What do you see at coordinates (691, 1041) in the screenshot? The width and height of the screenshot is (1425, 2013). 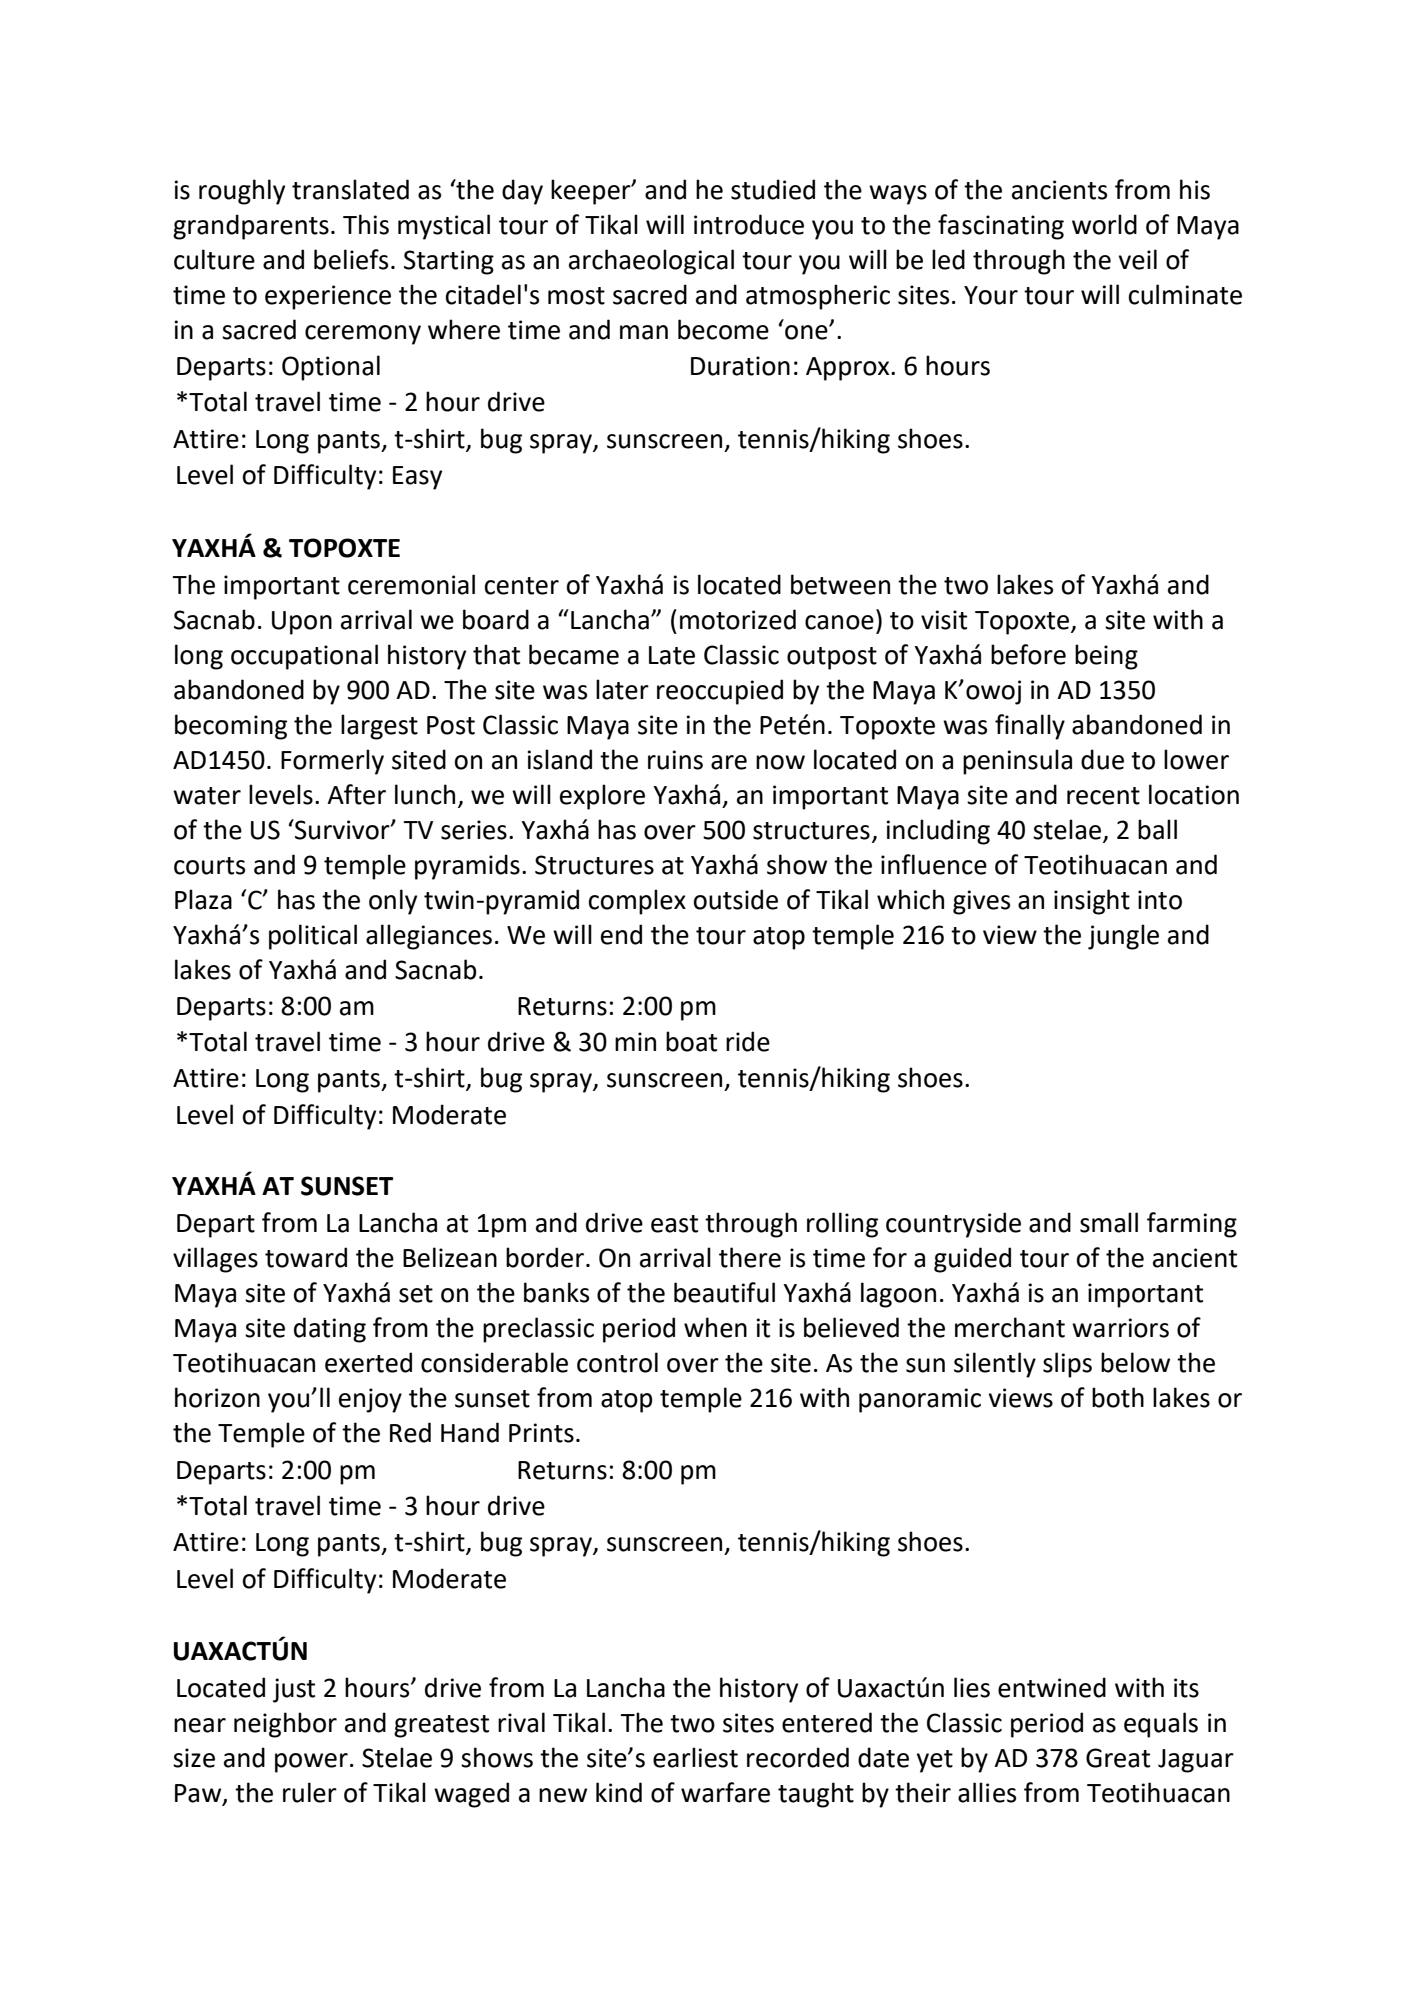 I see `boat` at bounding box center [691, 1041].
